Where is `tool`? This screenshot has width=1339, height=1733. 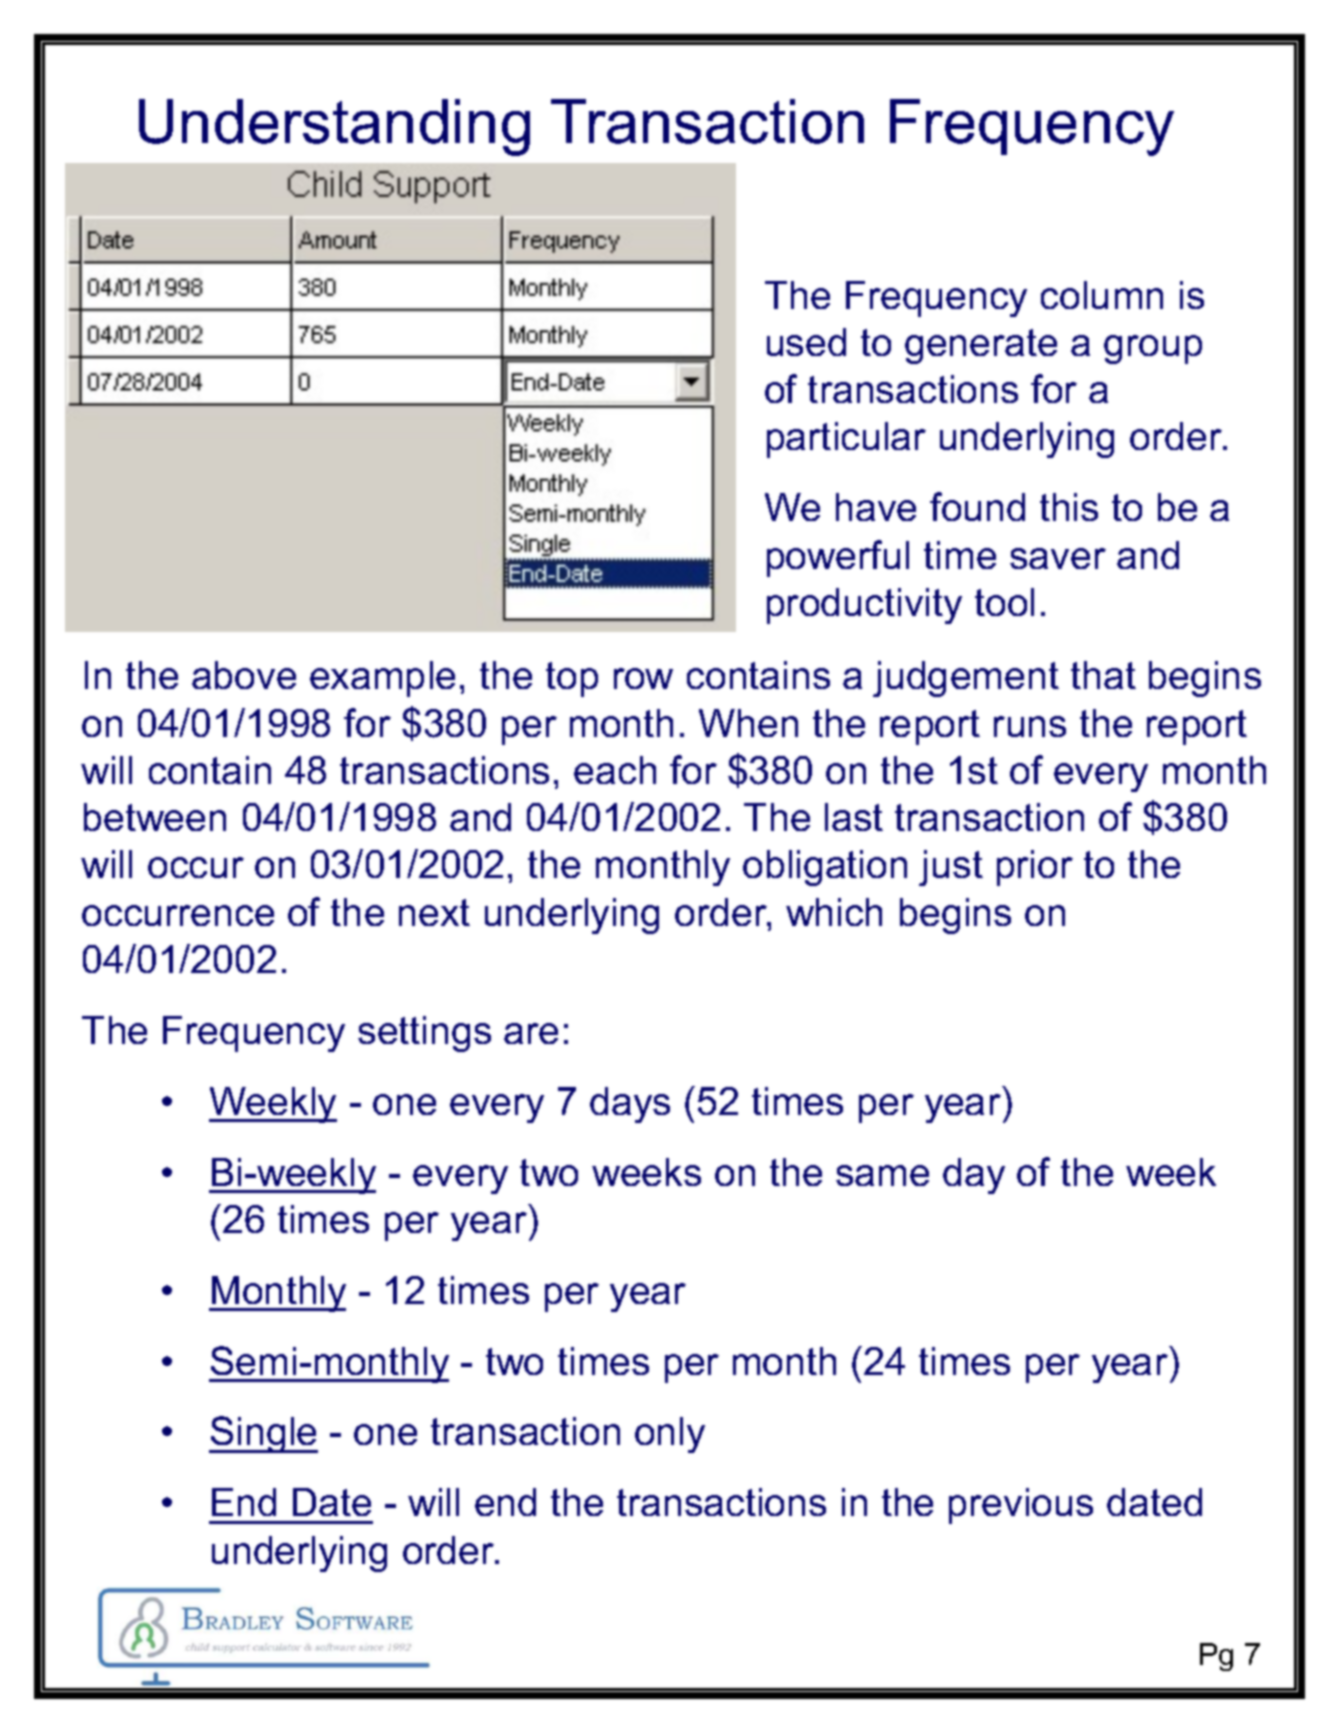
tool is located at coordinates (1004, 602).
